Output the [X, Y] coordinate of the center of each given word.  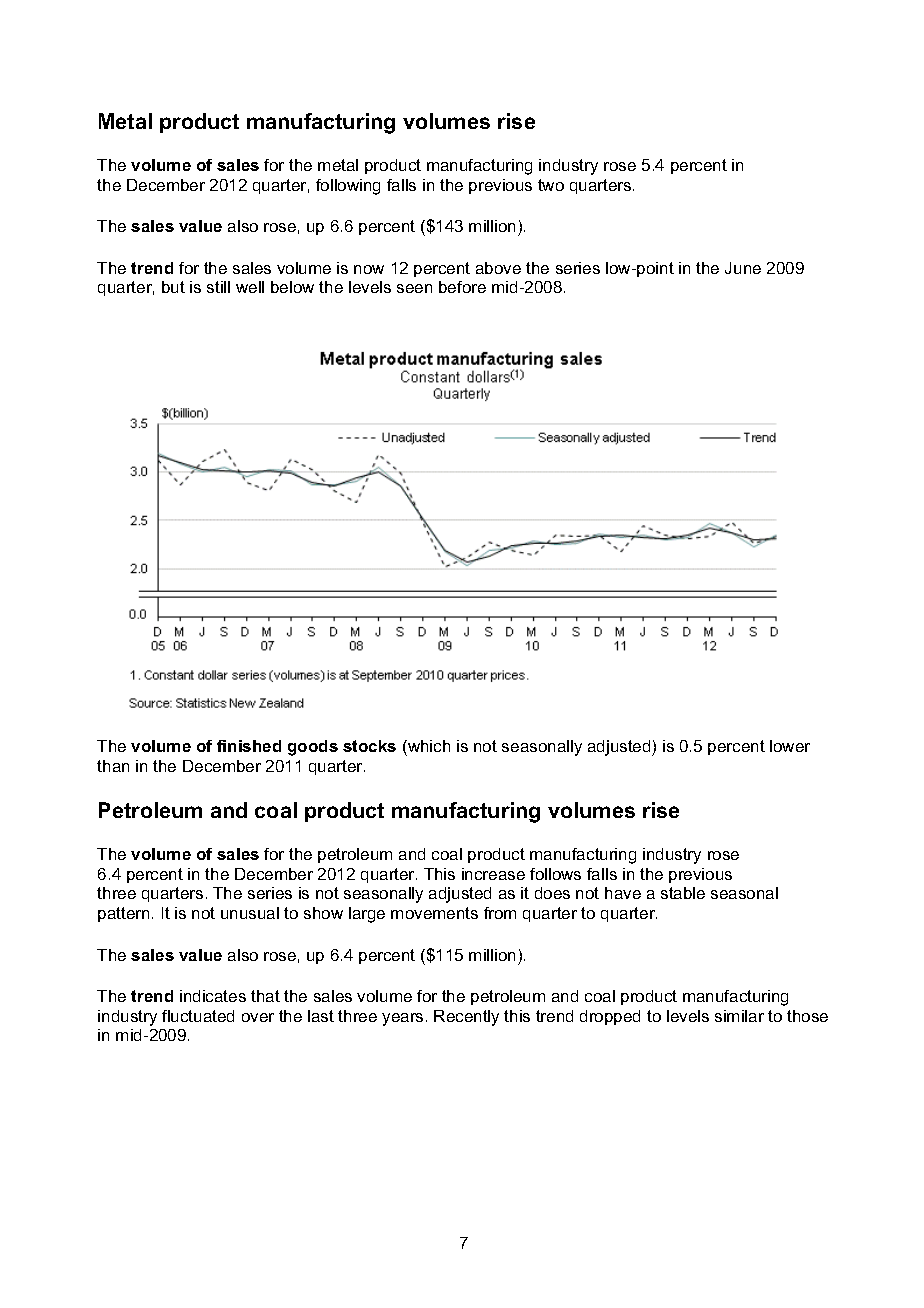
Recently [466, 1018]
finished [249, 746]
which [428, 748]
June [743, 268]
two [551, 185]
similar [739, 1016]
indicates [213, 996]
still [218, 287]
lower [790, 746]
